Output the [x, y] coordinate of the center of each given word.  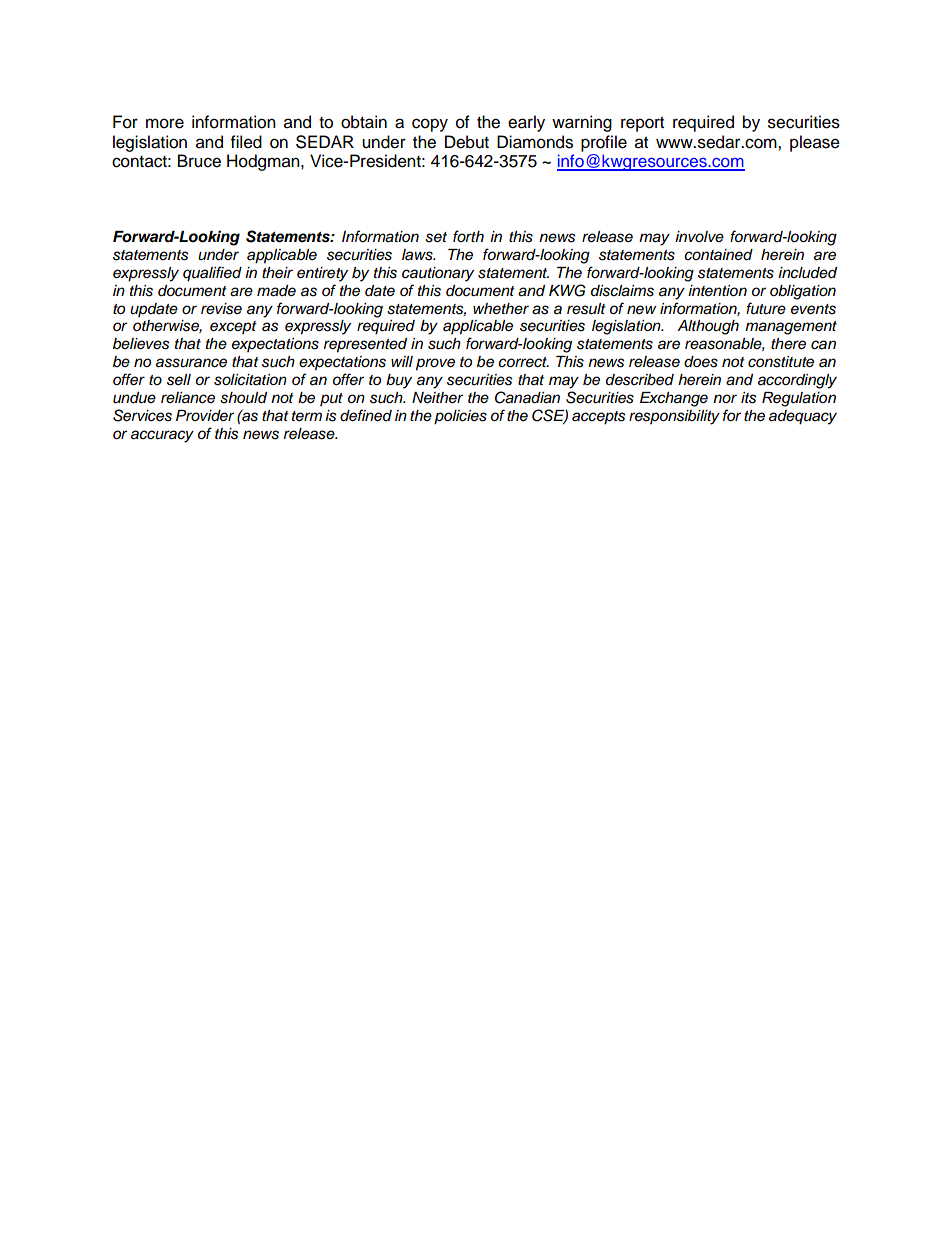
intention [717, 290]
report [642, 124]
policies [460, 417]
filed [246, 142]
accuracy [162, 436]
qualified [212, 274]
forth [468, 236]
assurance [191, 363]
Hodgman [264, 162]
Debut [467, 142]
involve [699, 236]
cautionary [438, 274]
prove [435, 364]
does [701, 362]
